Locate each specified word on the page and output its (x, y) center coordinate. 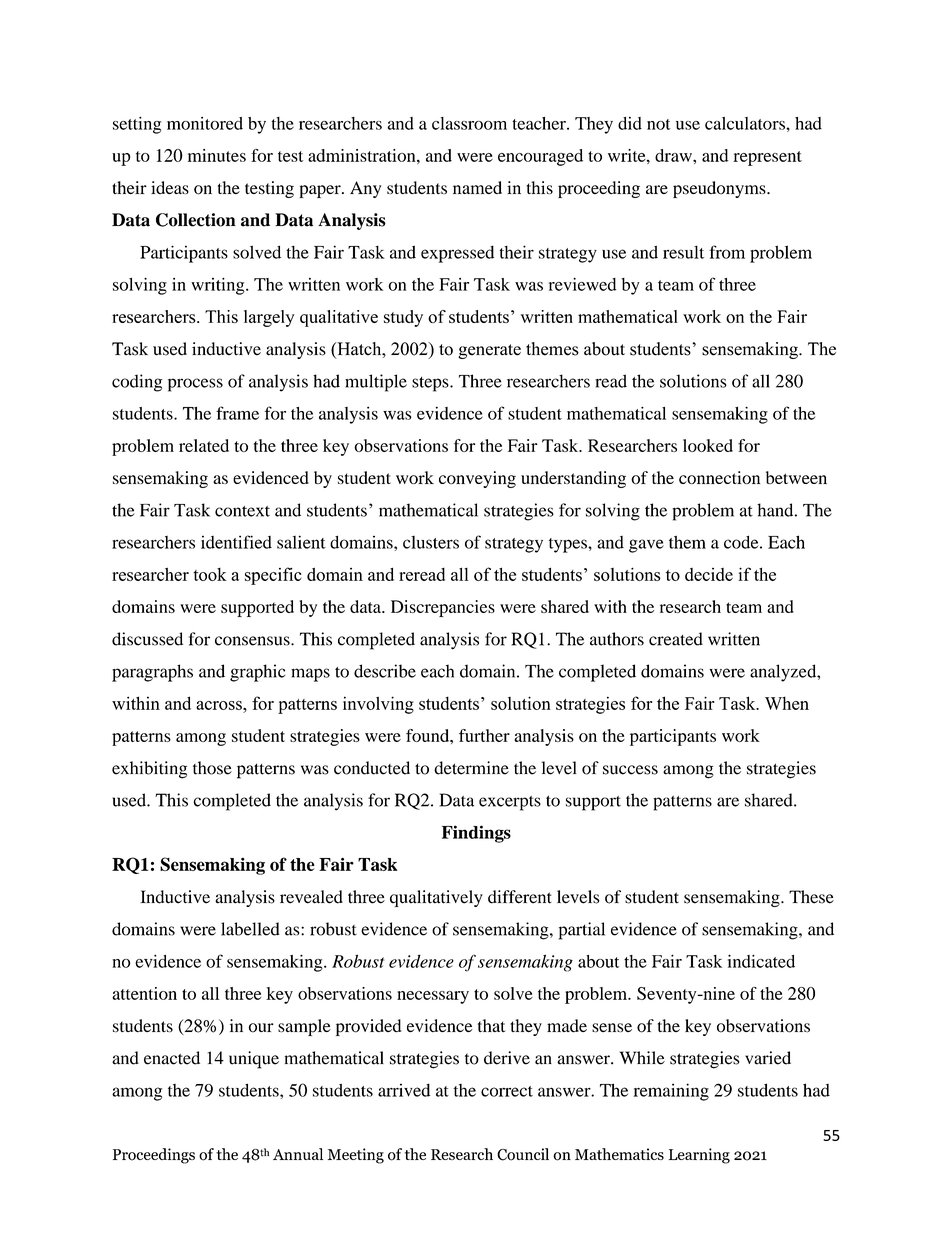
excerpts (510, 803)
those (212, 768)
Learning (699, 1156)
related (204, 445)
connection (719, 477)
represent (767, 158)
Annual (298, 1154)
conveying (477, 479)
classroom (469, 123)
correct (507, 1091)
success (630, 770)
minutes (217, 155)
